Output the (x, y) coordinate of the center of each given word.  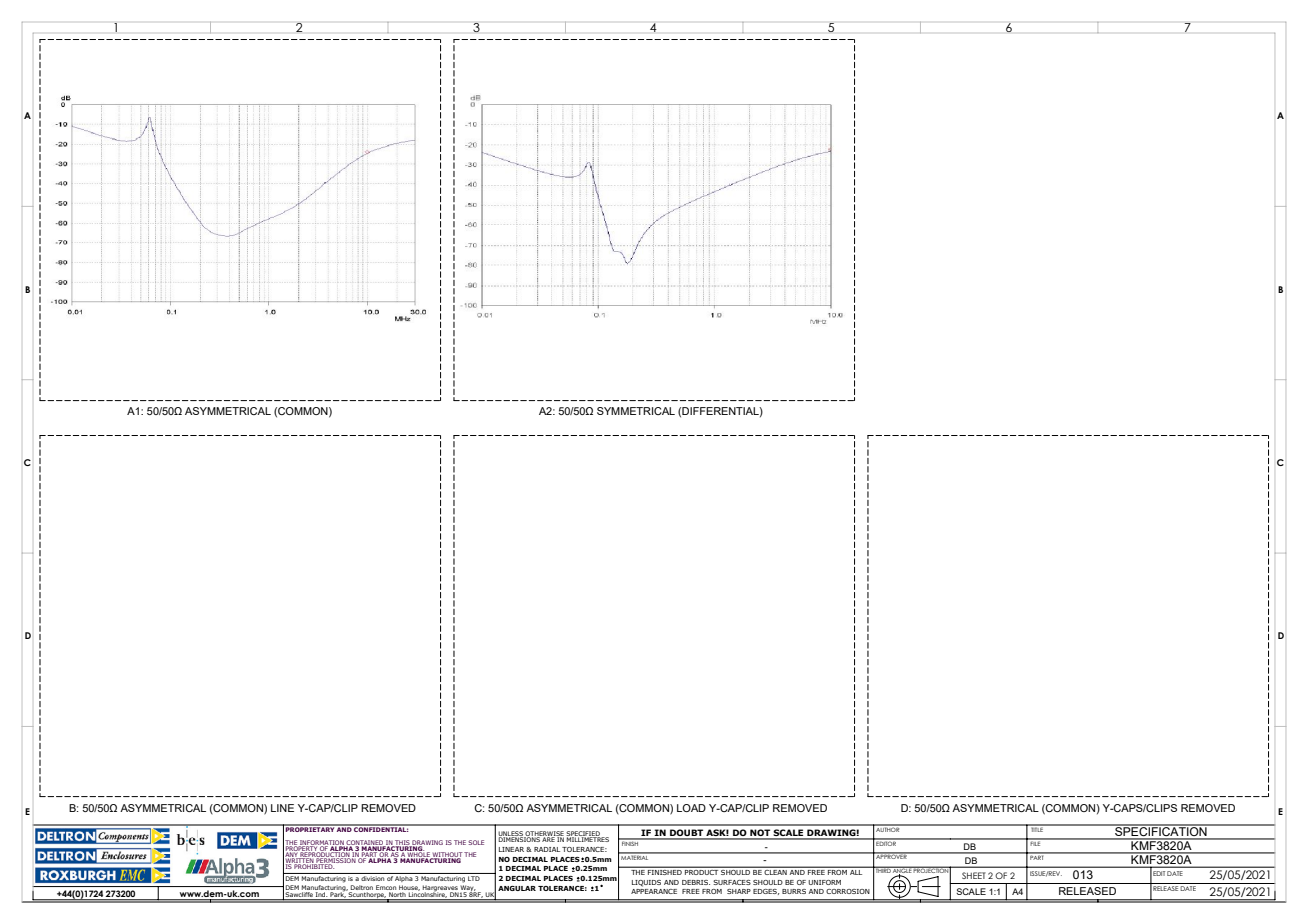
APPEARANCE (654, 891)
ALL (856, 871)
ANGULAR (517, 888)
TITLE (1037, 828)
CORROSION (848, 891)
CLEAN (776, 871)
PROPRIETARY (310, 828)
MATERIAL (635, 856)
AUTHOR (888, 828)
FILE (1036, 842)
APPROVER (891, 856)
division (373, 877)
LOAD (691, 808)
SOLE (476, 842)
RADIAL (547, 849)
